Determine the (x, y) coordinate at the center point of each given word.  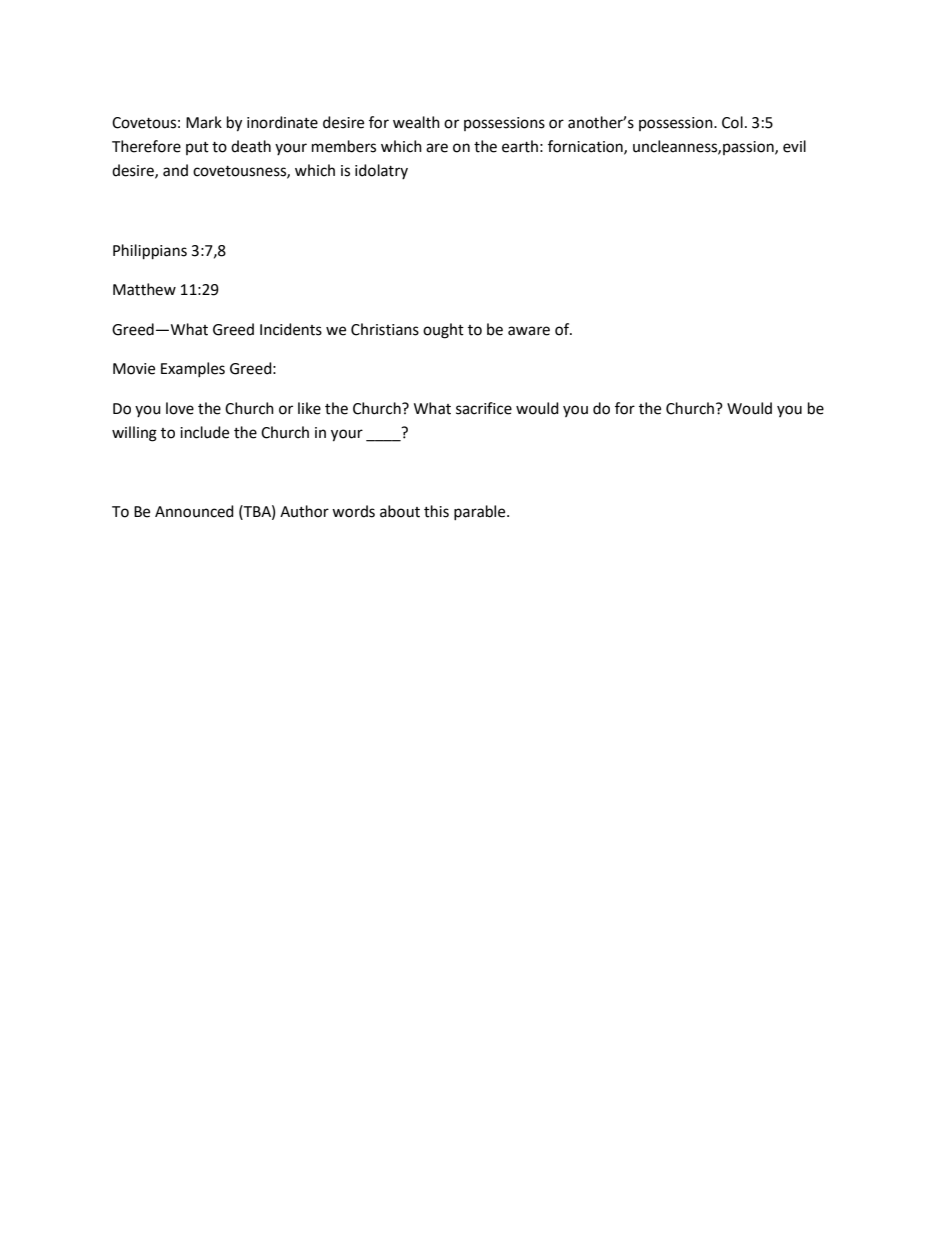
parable (481, 512)
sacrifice (484, 408)
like (309, 408)
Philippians (150, 252)
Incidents (291, 329)
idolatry (381, 171)
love (180, 408)
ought (443, 331)
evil (794, 146)
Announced (194, 511)
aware (529, 331)
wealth (416, 122)
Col (732, 122)
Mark (204, 122)
